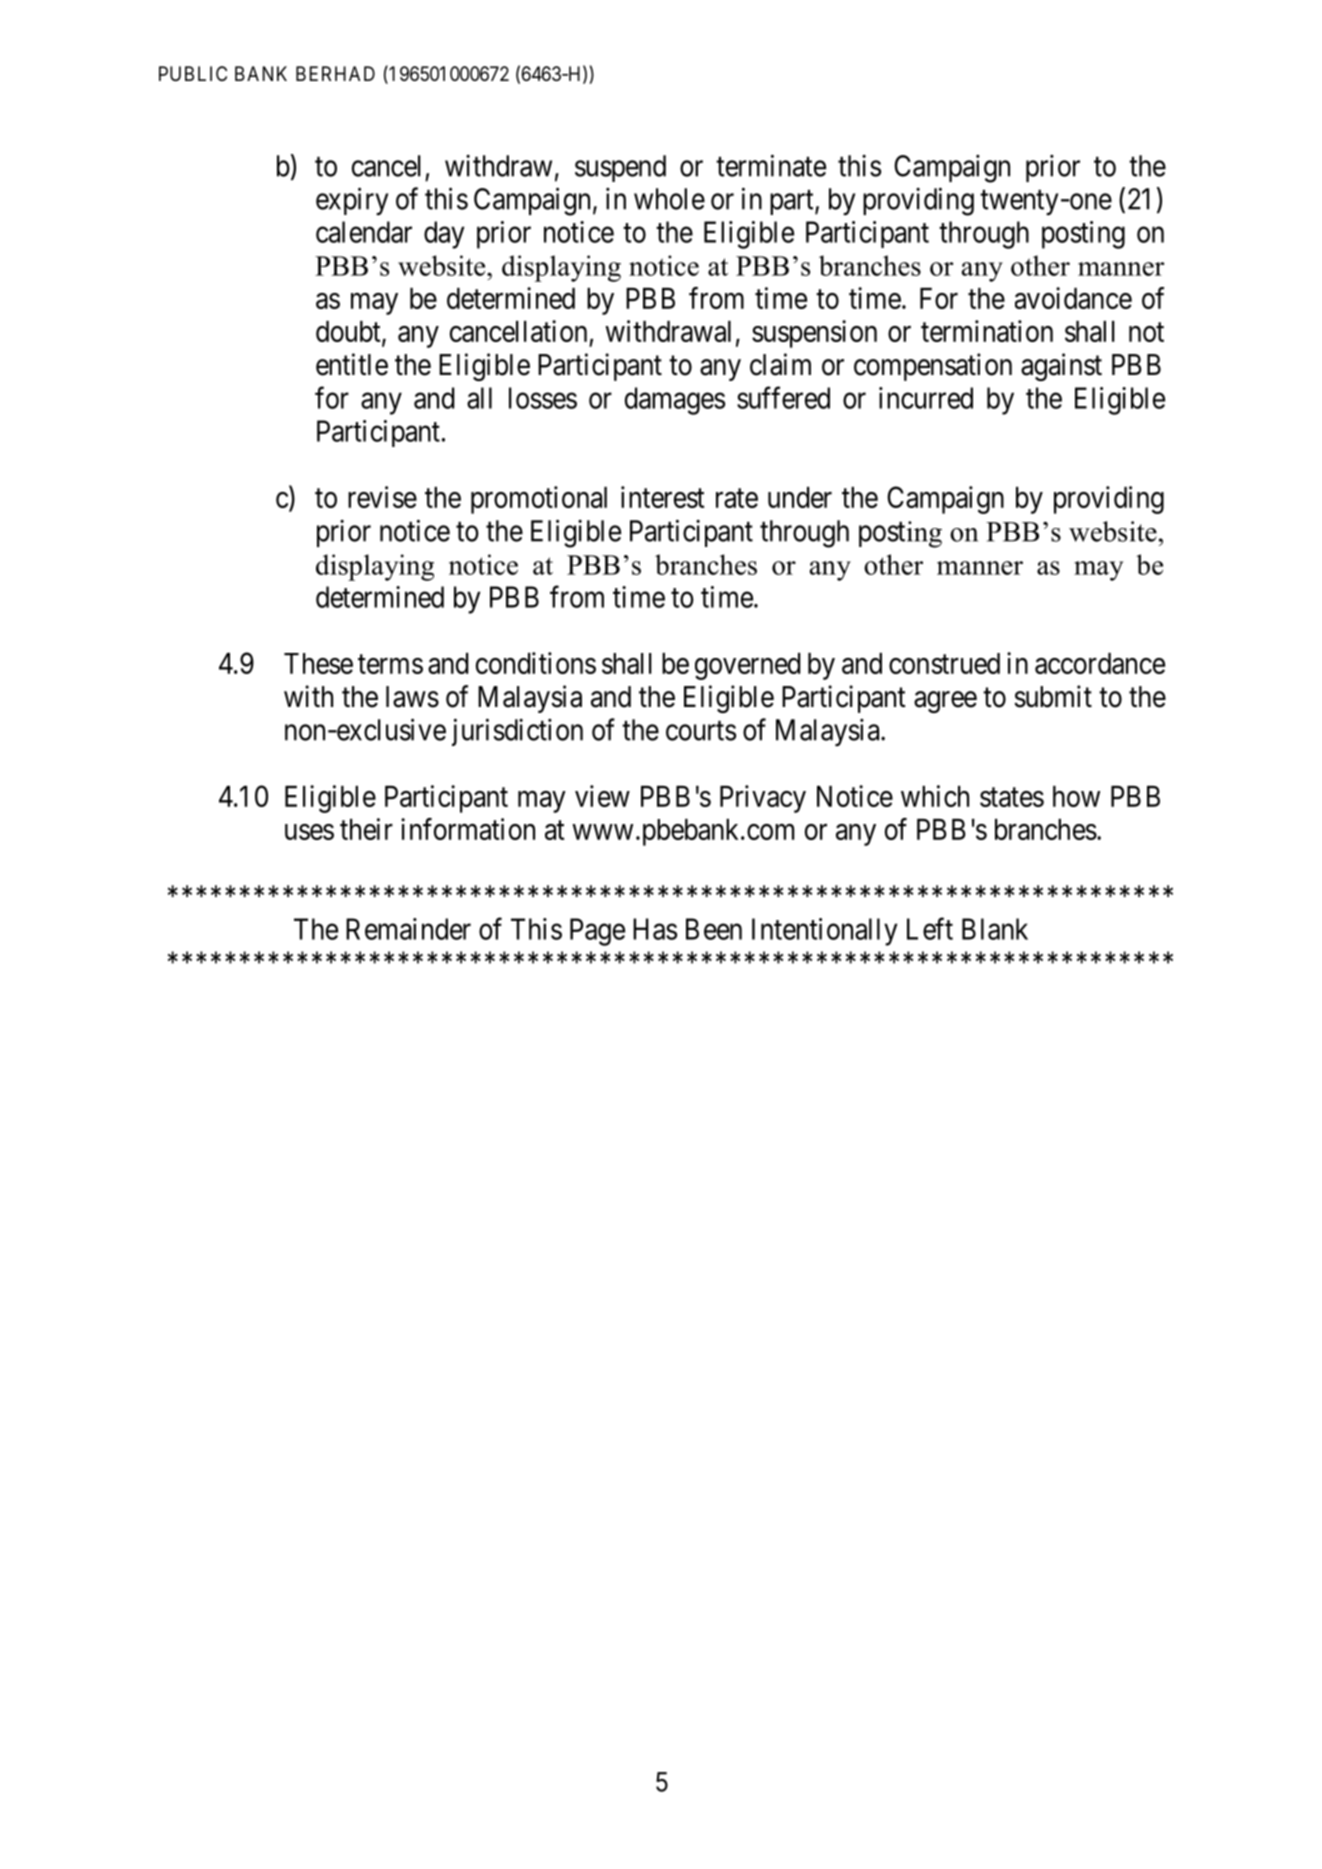 The width and height of the screenshot is (1322, 1869). I want to click on under, so click(800, 497).
